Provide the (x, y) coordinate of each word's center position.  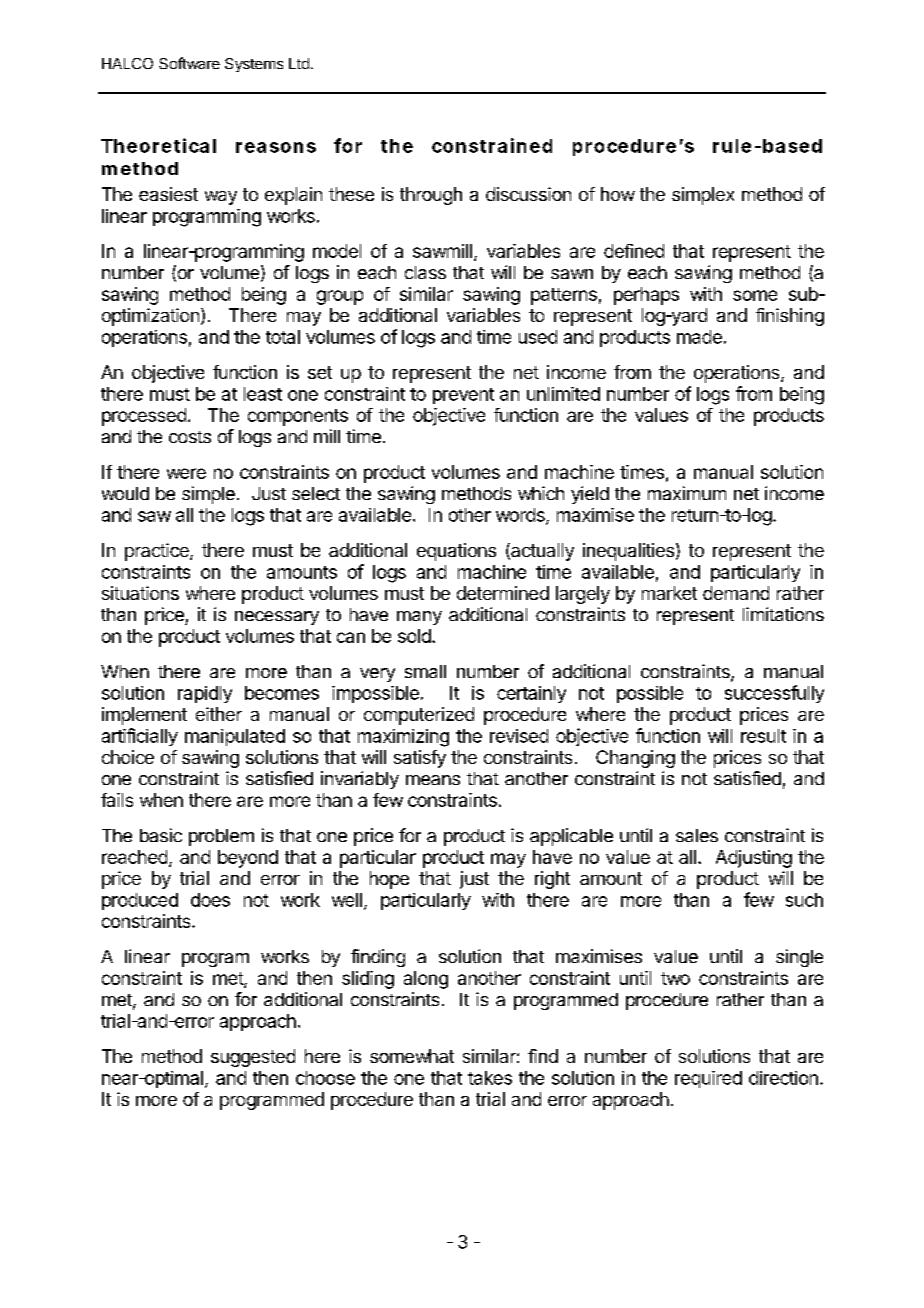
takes (490, 1078)
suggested (253, 1058)
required (708, 1079)
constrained (492, 145)
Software (189, 63)
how (618, 194)
